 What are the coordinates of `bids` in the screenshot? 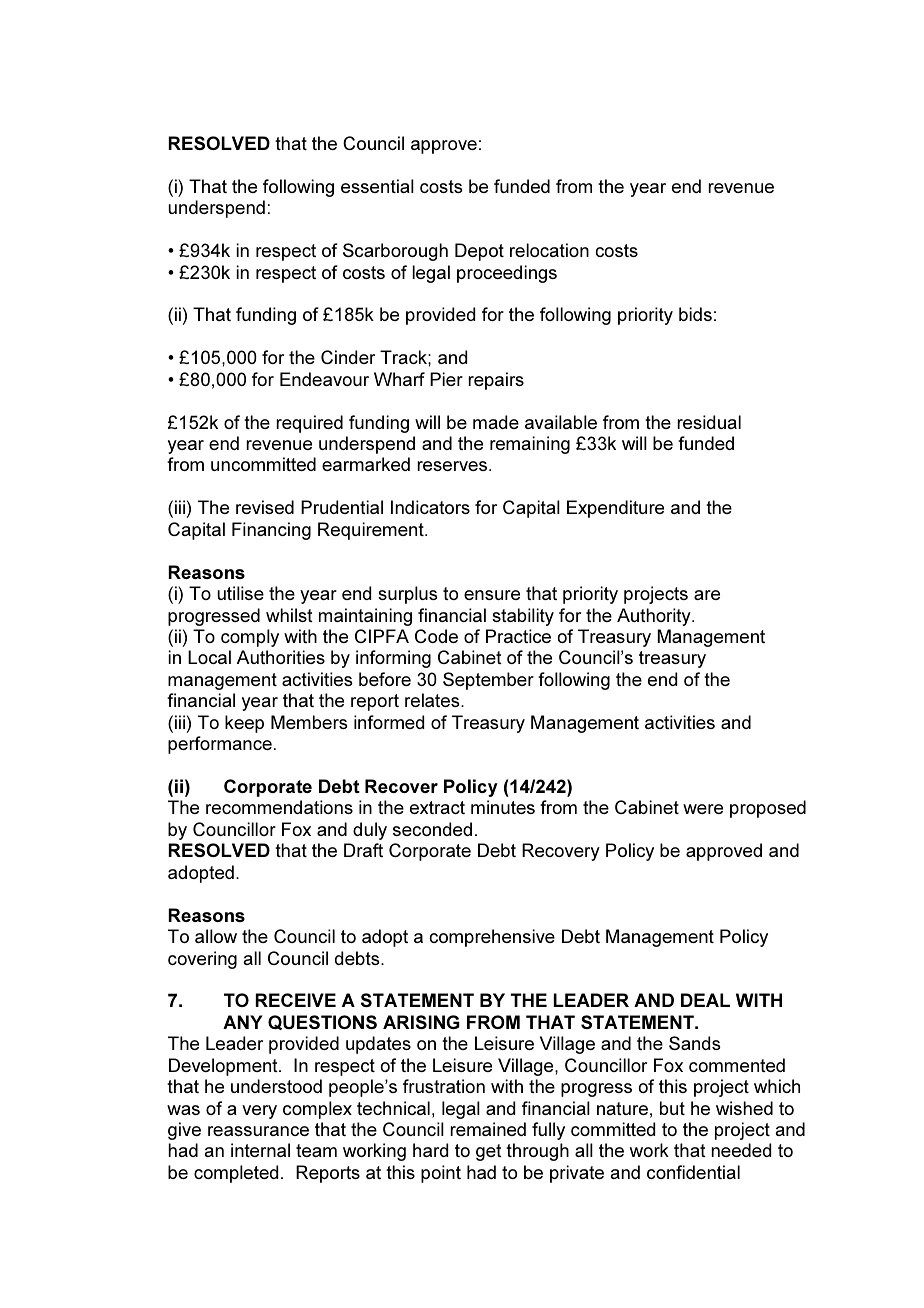 It's located at (695, 314).
